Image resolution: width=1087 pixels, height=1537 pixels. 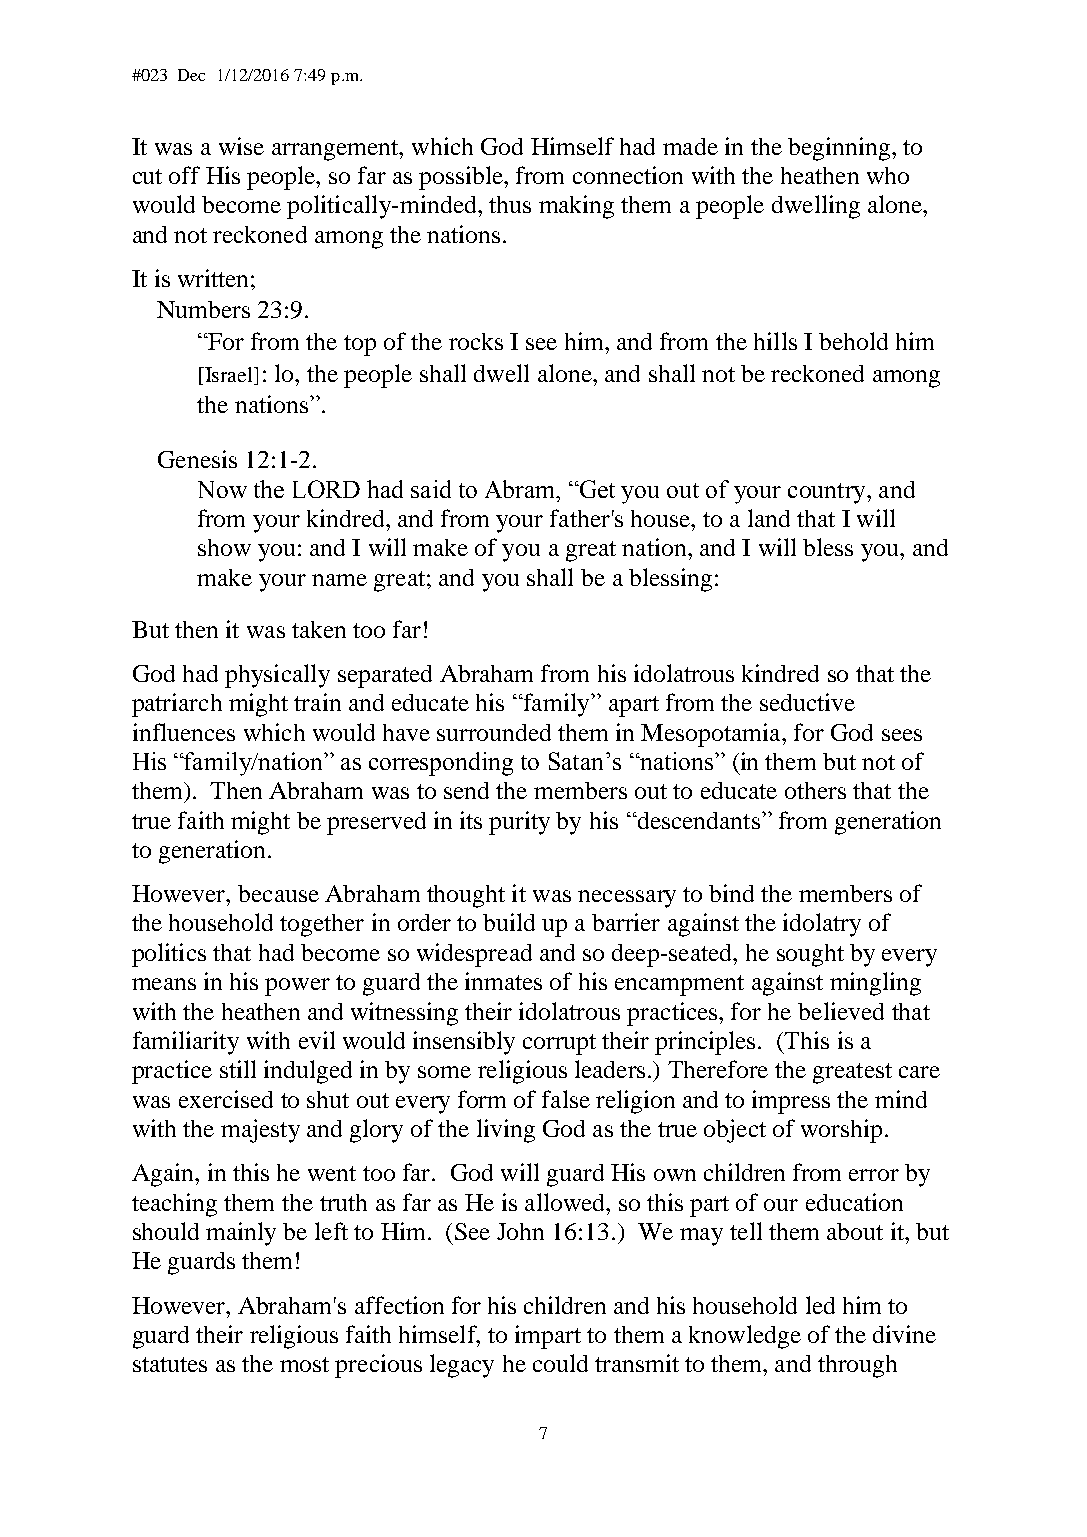 I want to click on country, so click(x=828, y=493).
